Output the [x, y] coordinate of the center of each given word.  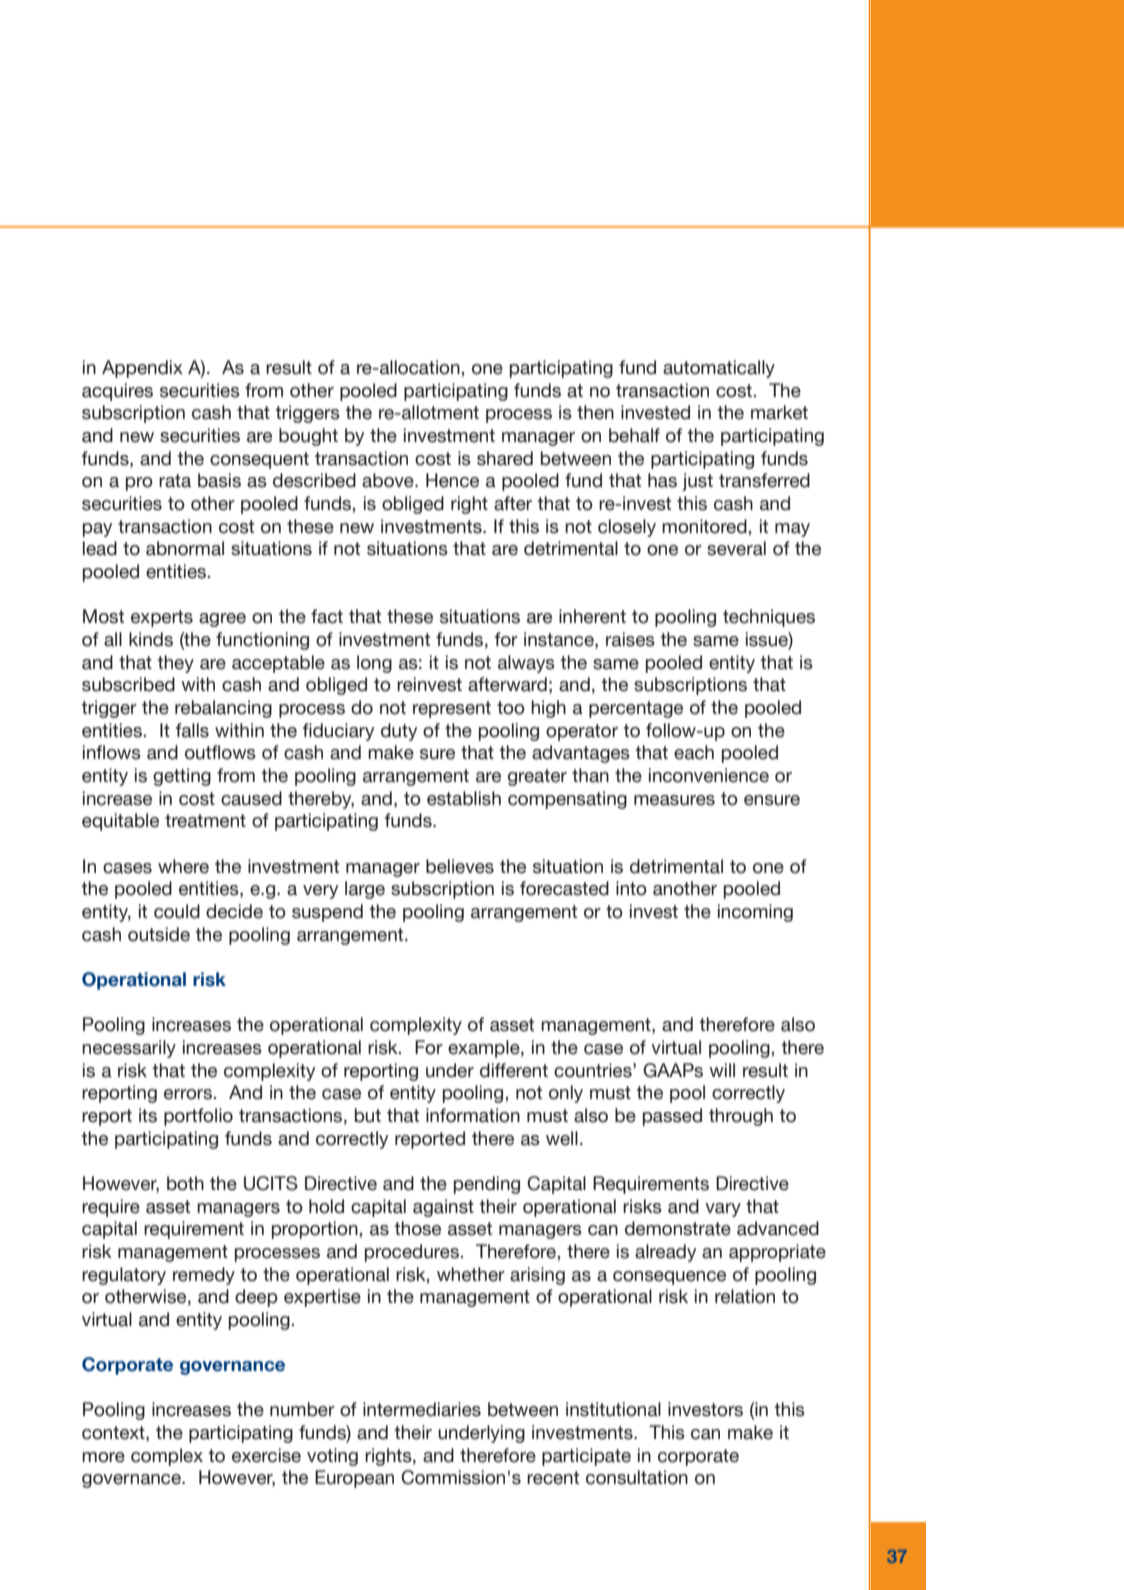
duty [399, 732]
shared [505, 458]
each [694, 752]
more [103, 1457]
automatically [719, 369]
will [722, 1070]
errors [189, 1094]
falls [192, 730]
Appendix [142, 369]
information [473, 1115]
